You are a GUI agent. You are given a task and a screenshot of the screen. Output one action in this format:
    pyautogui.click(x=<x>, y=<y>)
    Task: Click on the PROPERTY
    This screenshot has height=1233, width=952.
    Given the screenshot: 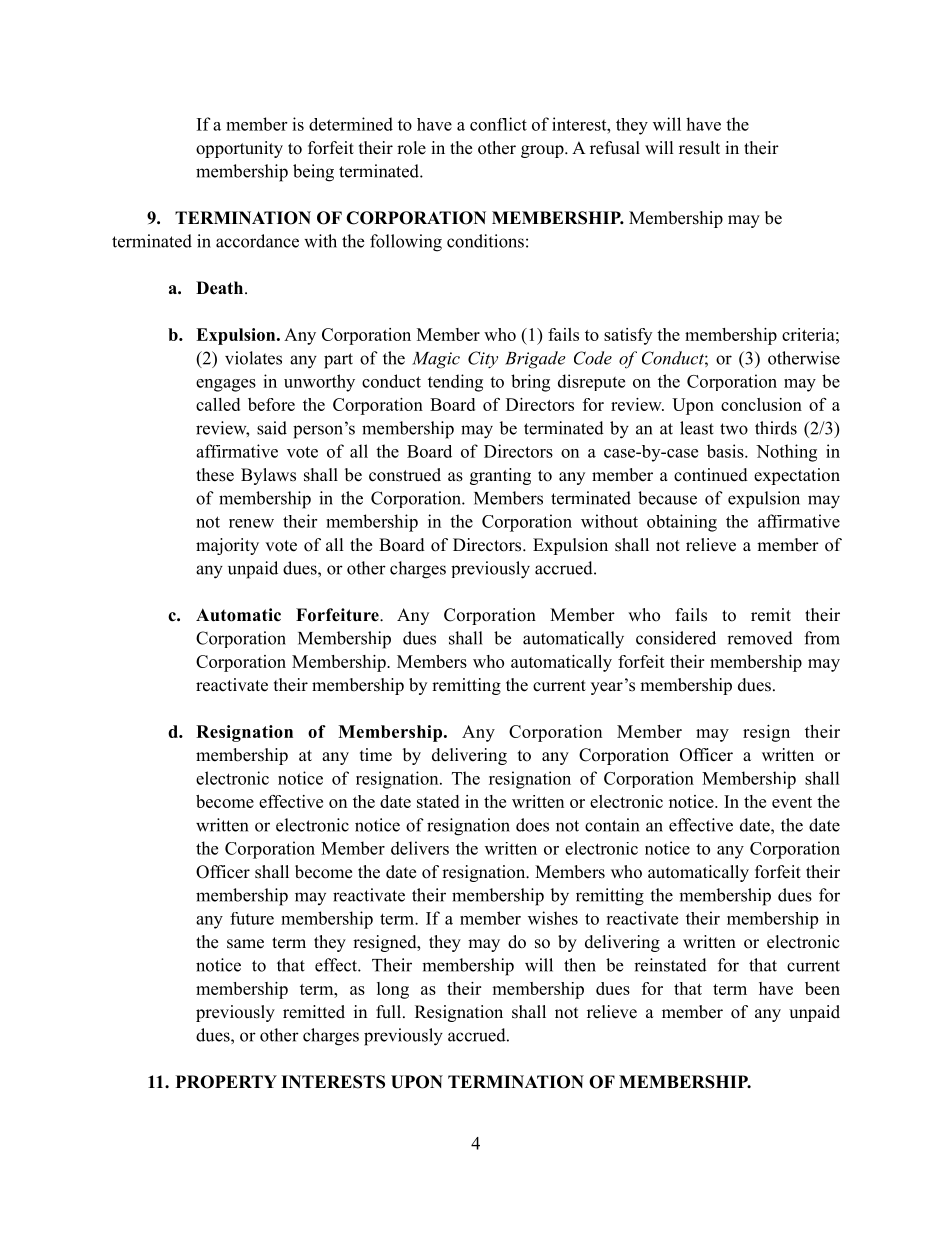 What is the action you would take?
    pyautogui.click(x=226, y=1082)
